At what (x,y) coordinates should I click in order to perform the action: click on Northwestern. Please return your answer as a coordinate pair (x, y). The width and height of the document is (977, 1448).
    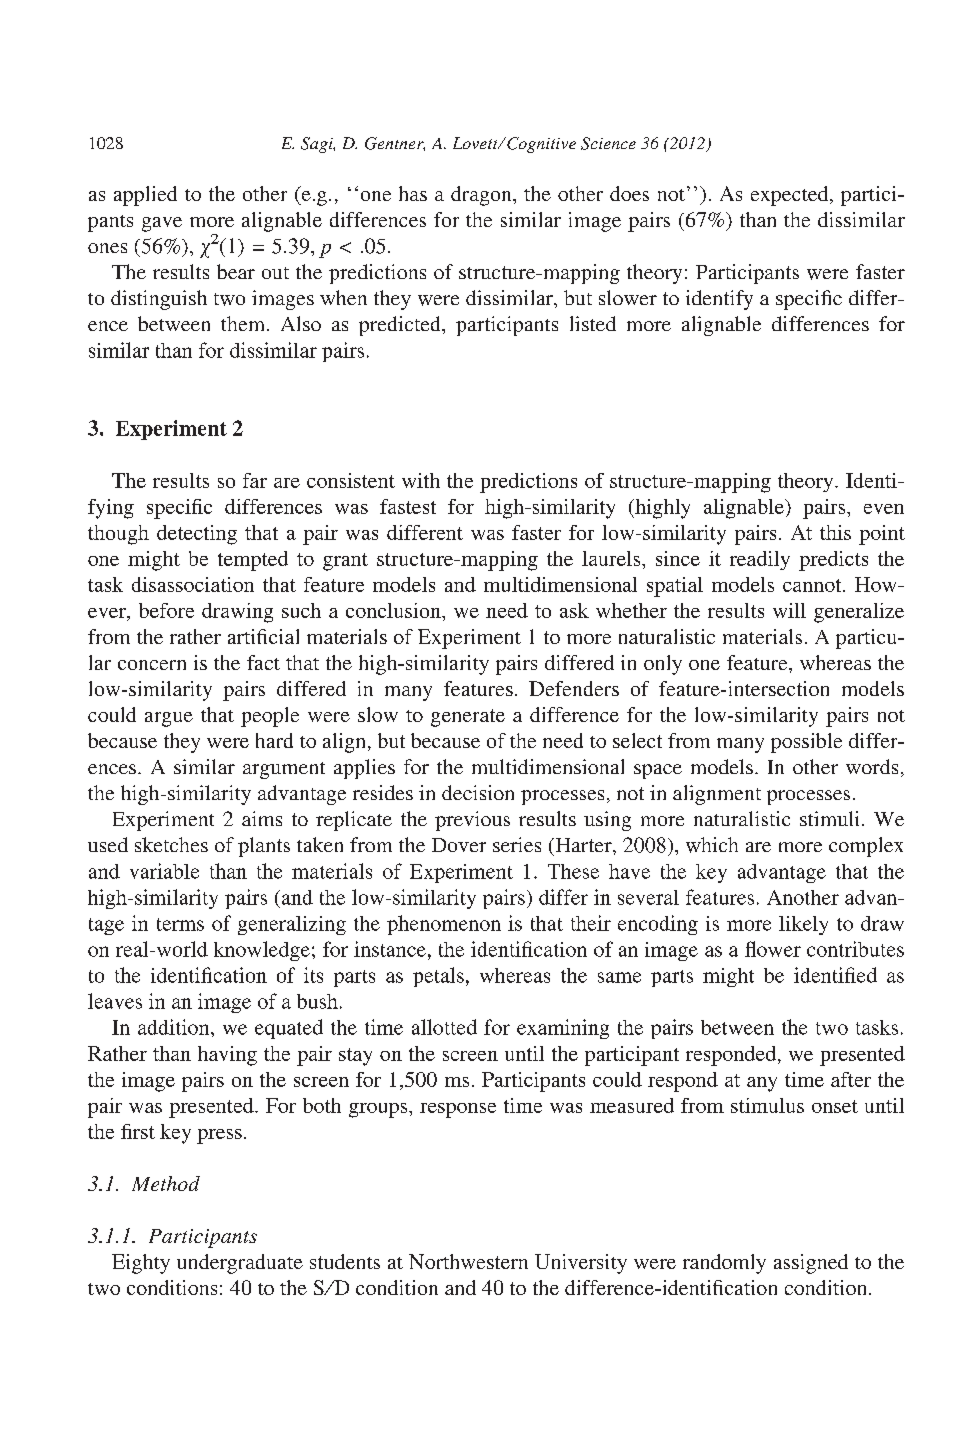
    Looking at the image, I should click on (468, 1261).
